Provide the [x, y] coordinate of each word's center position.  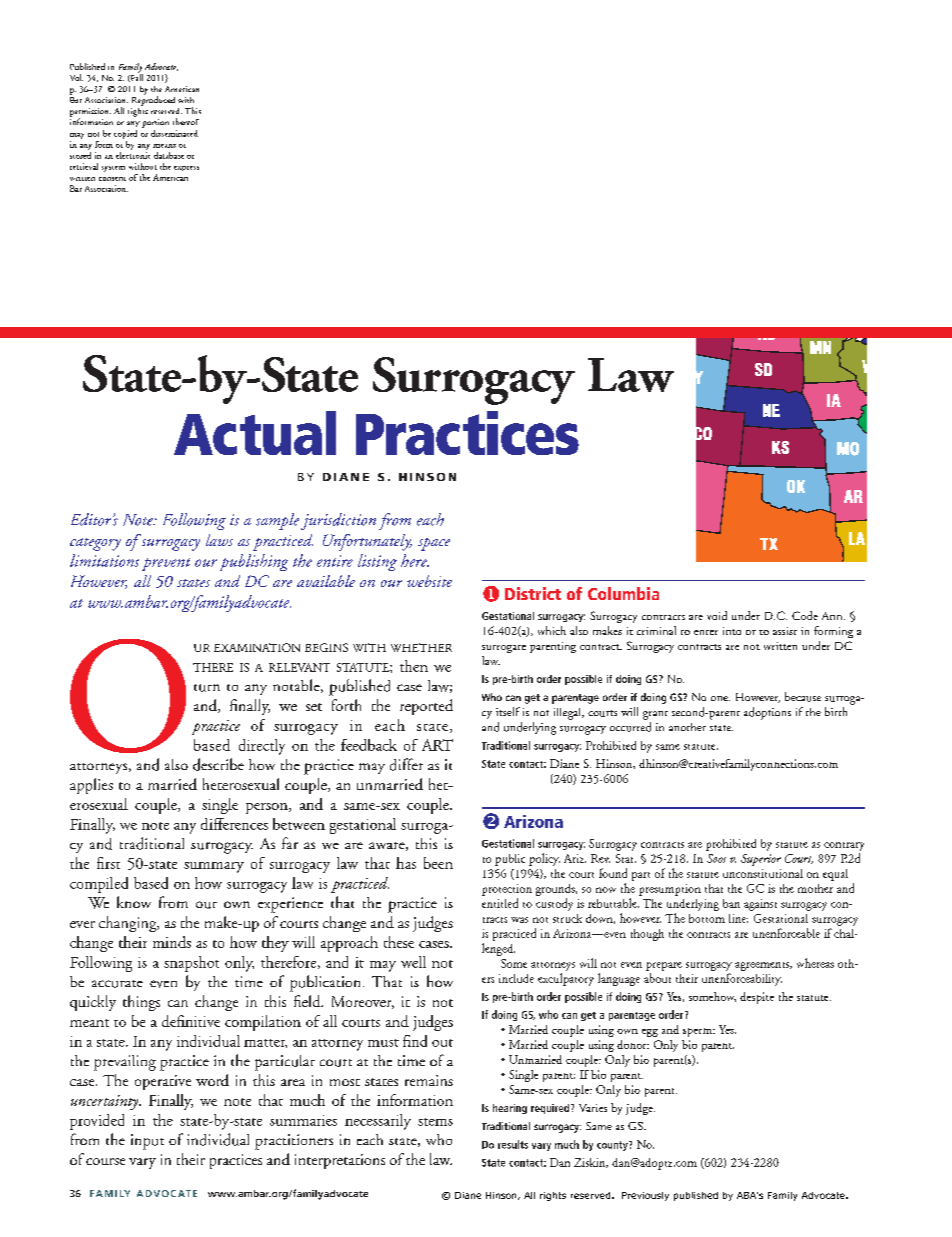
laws [219, 540]
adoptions [767, 713]
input [147, 1142]
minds [172, 942]
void [717, 615]
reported [426, 707]
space [434, 544]
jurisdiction [338, 521]
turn [207, 688]
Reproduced [153, 100]
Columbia [623, 593]
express [186, 168]
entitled [500, 903]
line [738, 918]
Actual [255, 433]
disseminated [174, 133]
